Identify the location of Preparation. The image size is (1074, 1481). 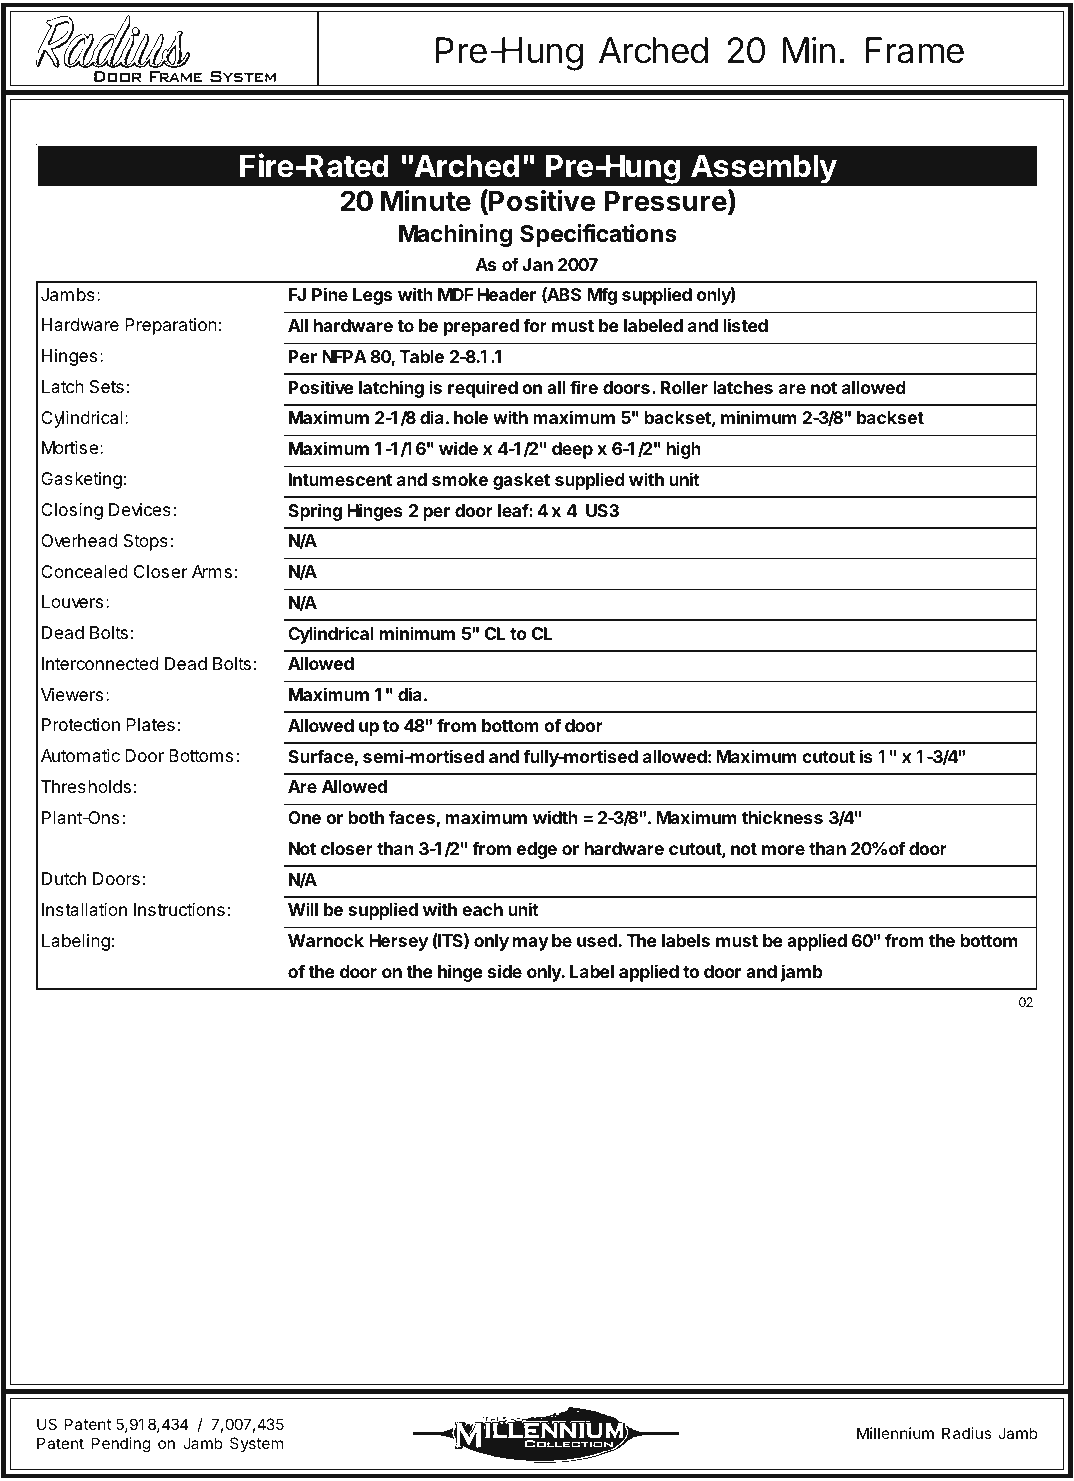
(171, 326).
